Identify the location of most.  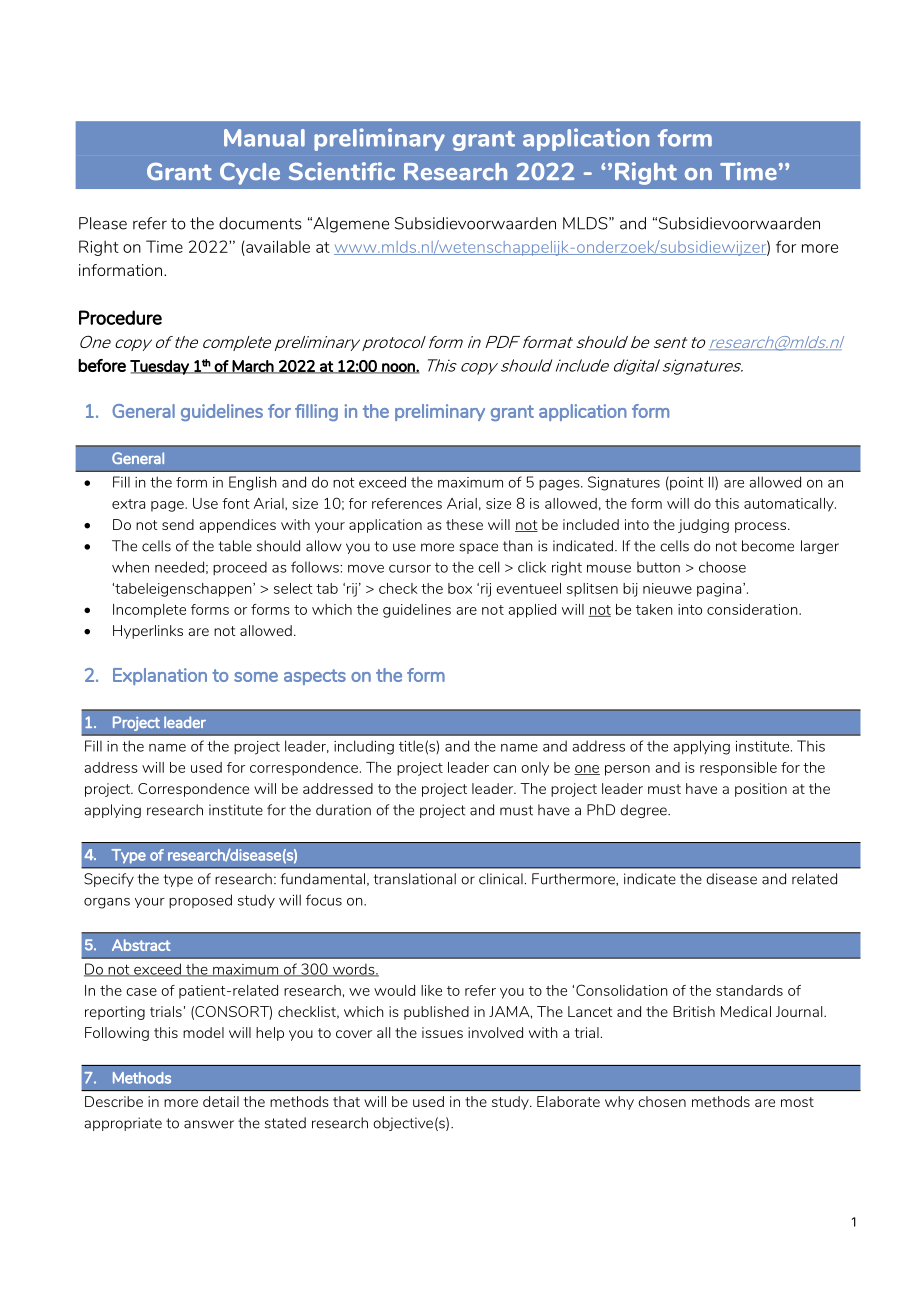
(797, 1102).
